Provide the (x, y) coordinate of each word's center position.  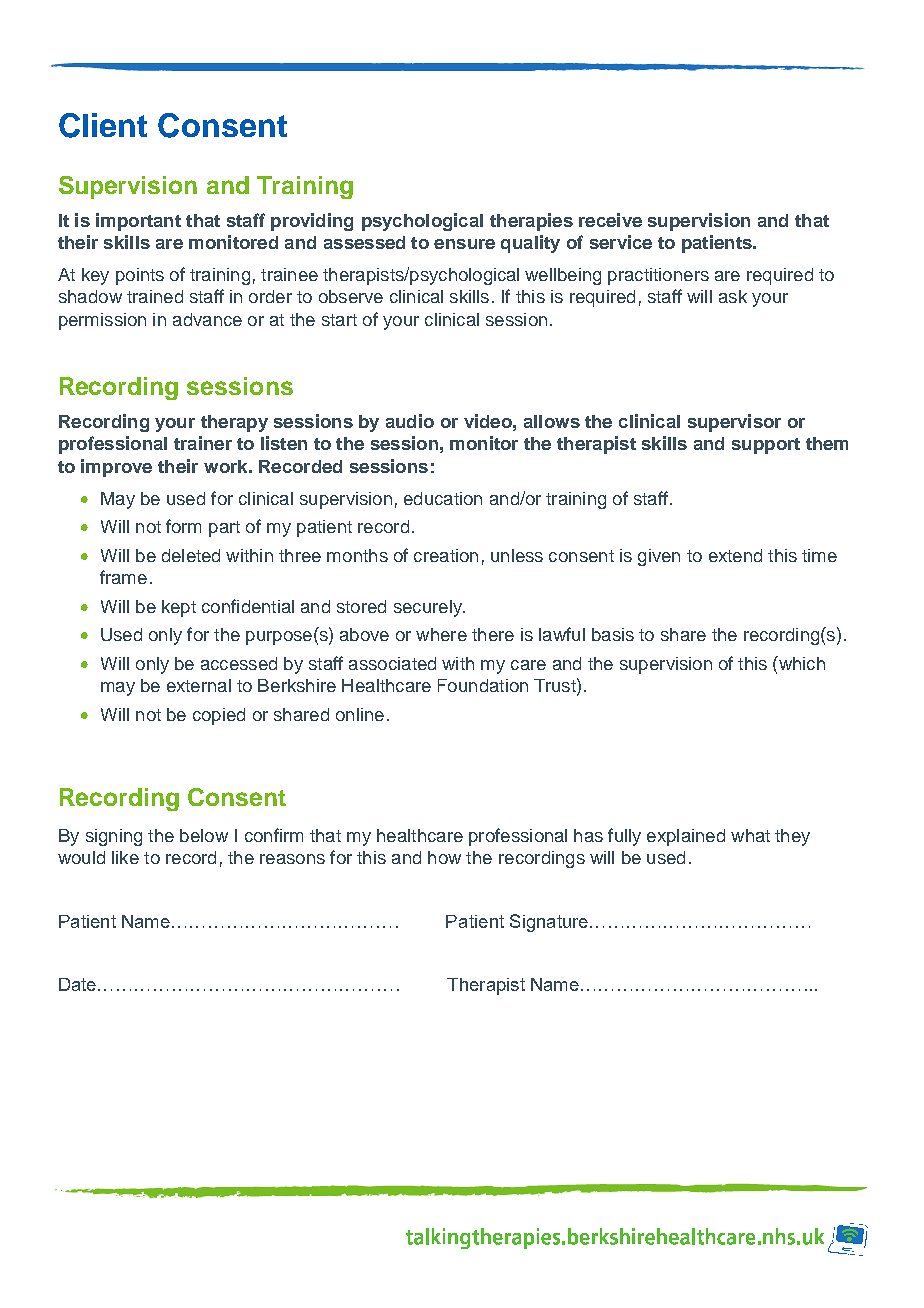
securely (429, 608)
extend (735, 555)
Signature (550, 923)
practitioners (658, 276)
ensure (464, 244)
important (138, 222)
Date (79, 984)
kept (179, 608)
